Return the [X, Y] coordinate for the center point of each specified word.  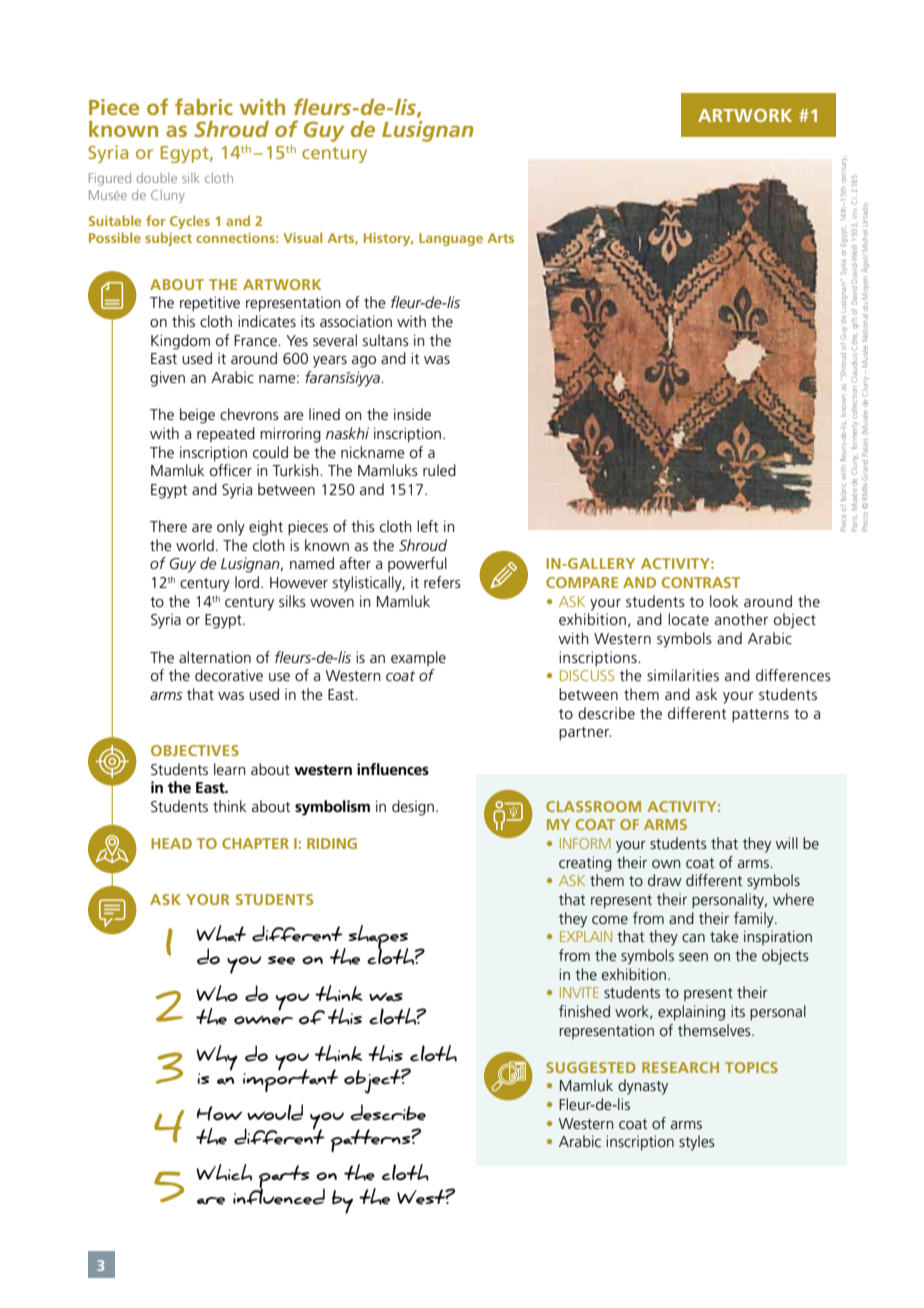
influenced [279, 1195]
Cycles [190, 222]
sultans [386, 340]
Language [451, 239]
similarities [683, 675]
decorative [229, 675]
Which [224, 1172]
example [418, 658]
